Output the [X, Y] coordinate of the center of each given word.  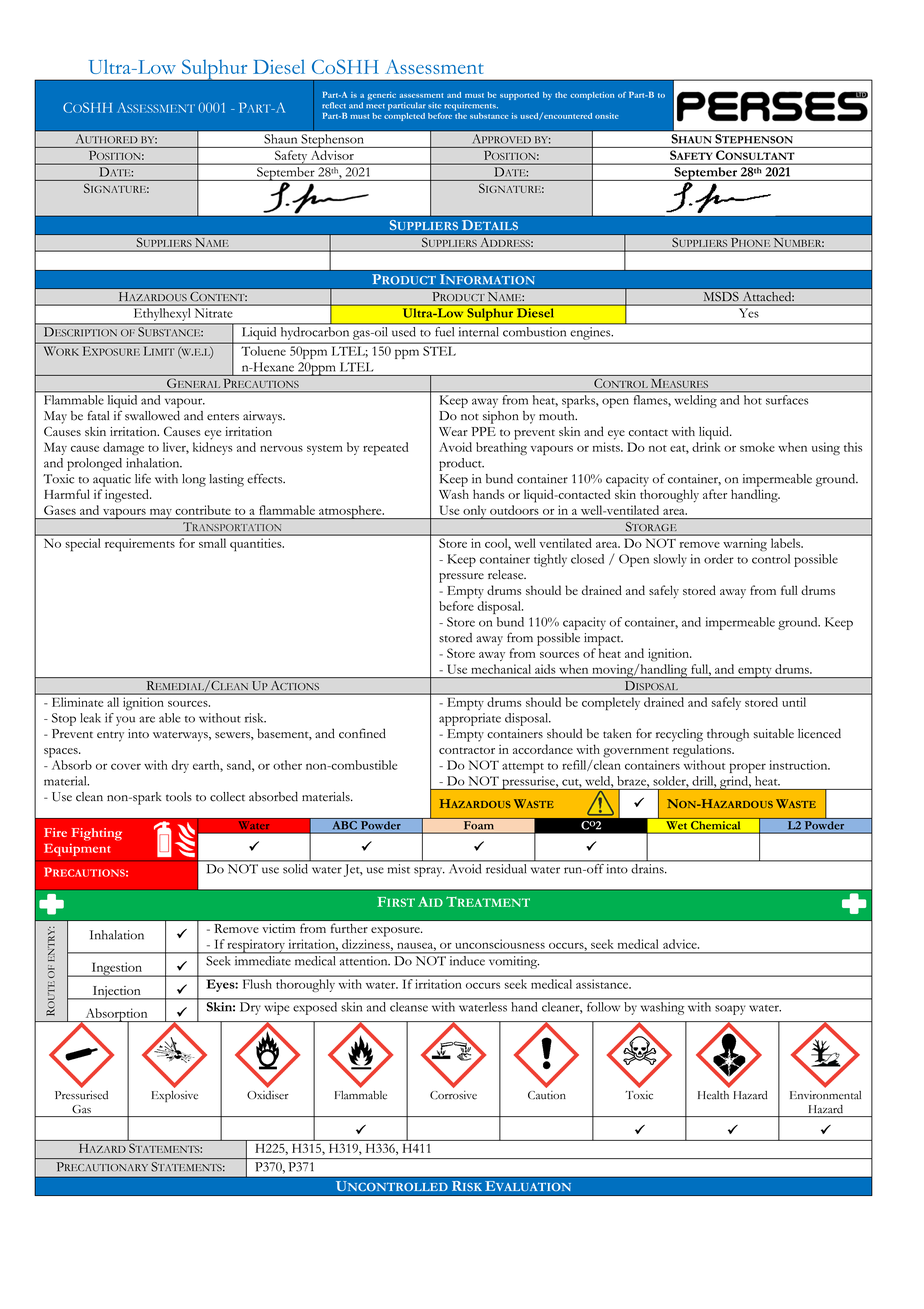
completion [592, 96]
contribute [203, 510]
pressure [461, 578]
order [719, 559]
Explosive [175, 1096]
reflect [334, 105]
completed [404, 115]
